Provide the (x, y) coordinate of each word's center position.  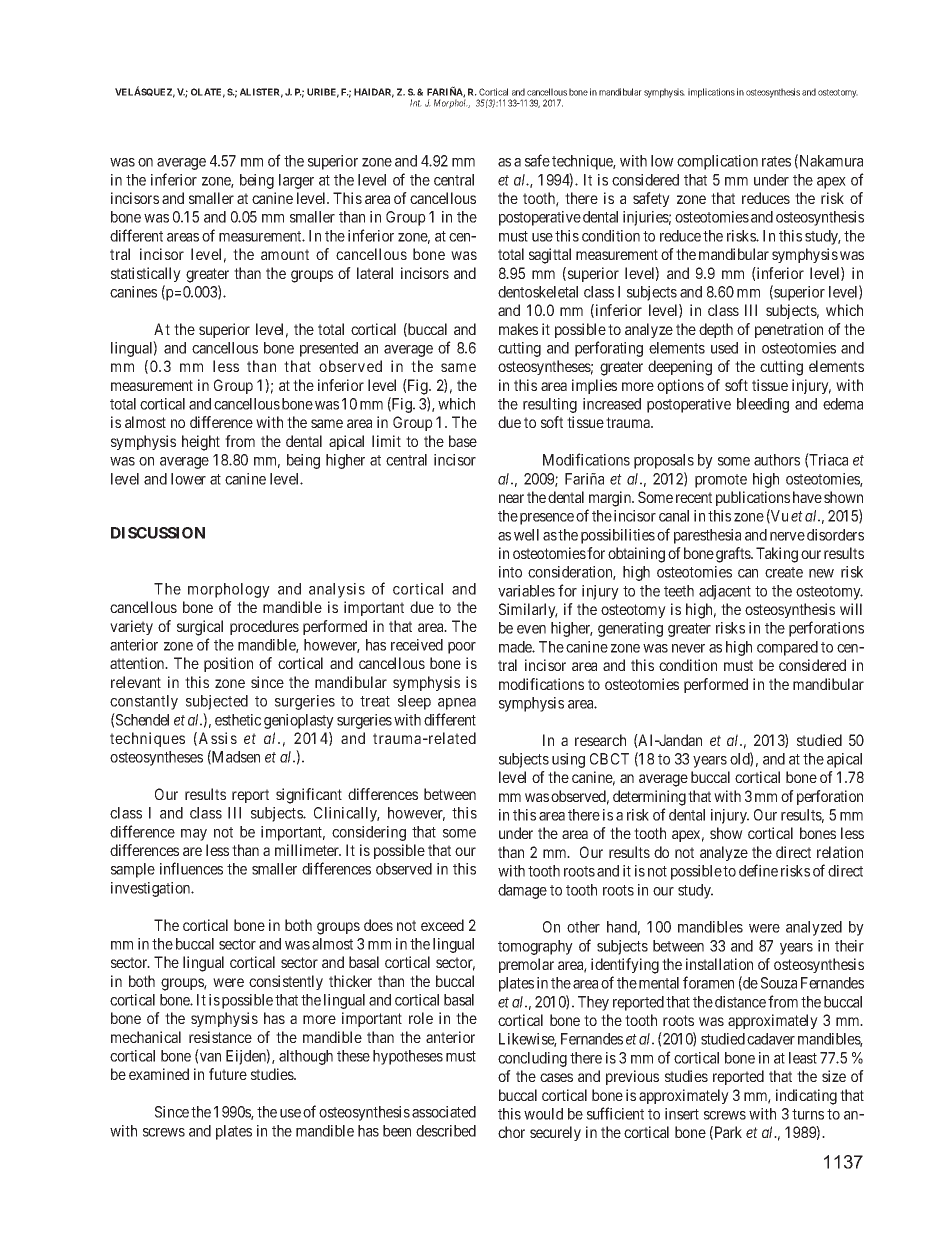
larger (296, 181)
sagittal (550, 256)
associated (444, 1112)
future (228, 1074)
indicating (806, 1097)
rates (776, 161)
